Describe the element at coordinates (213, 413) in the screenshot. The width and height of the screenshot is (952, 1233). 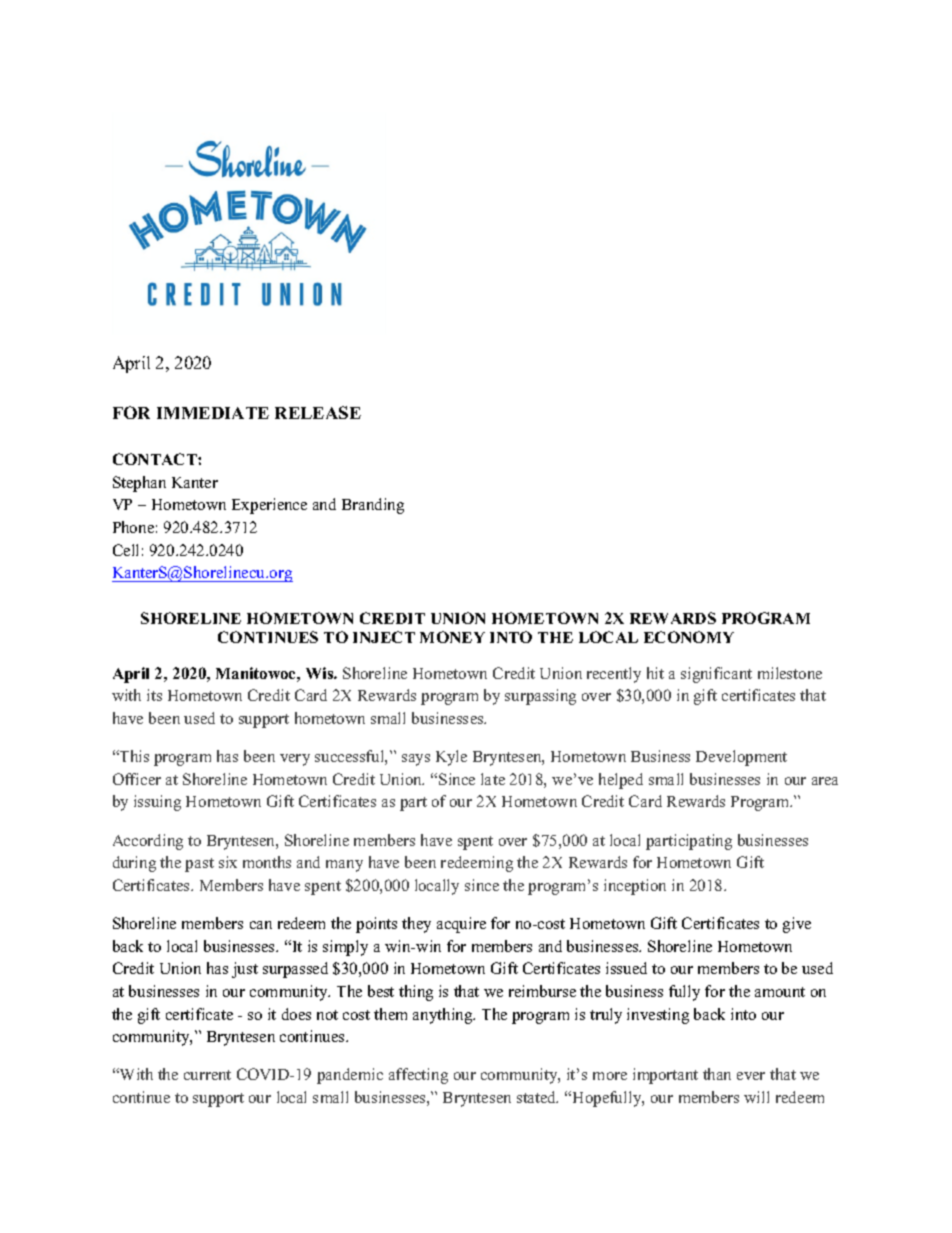
I see `IMMEDIATE` at that location.
